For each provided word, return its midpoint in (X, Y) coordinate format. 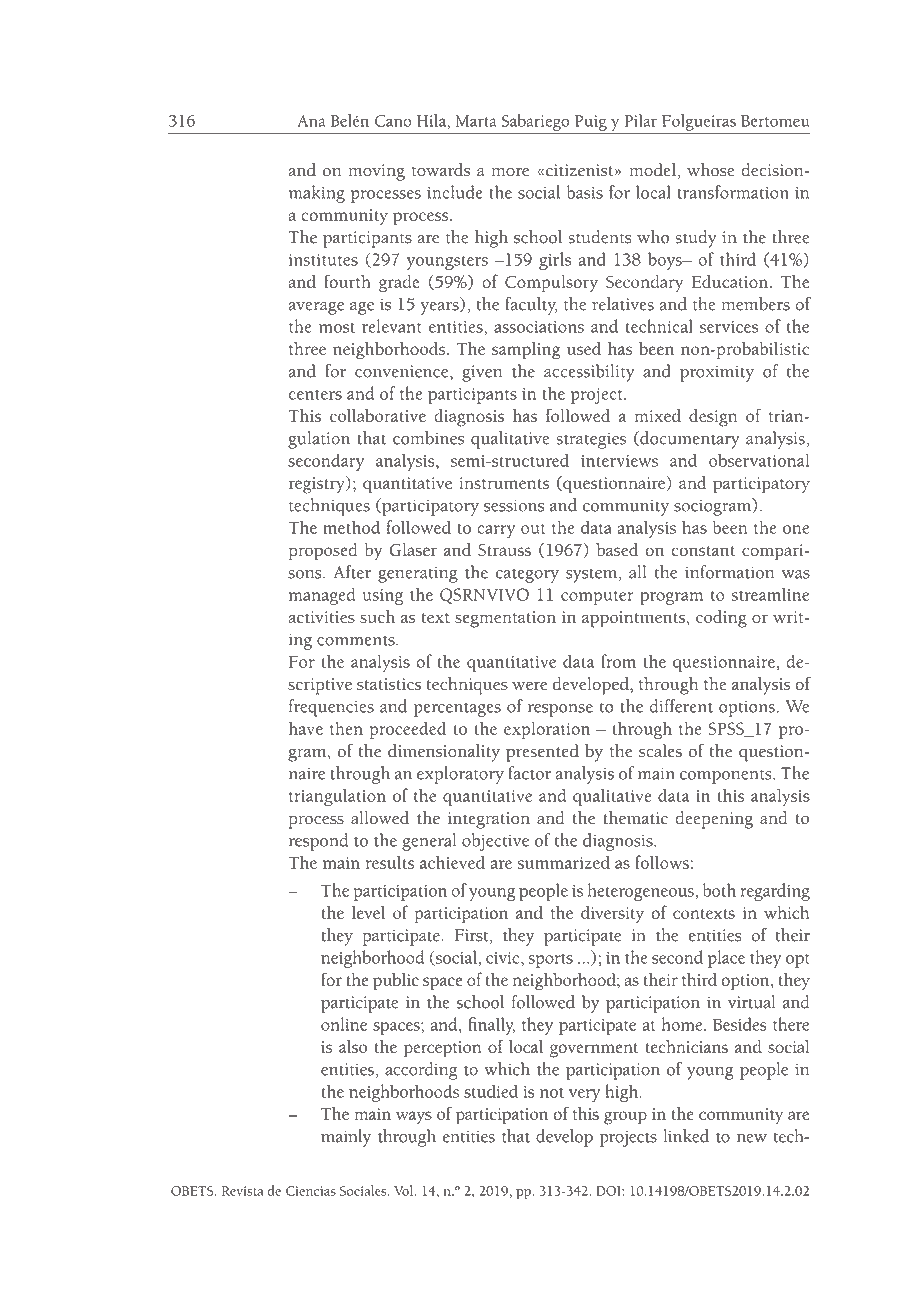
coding (721, 619)
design (713, 418)
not (552, 1093)
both (719, 890)
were (529, 685)
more (510, 172)
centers (315, 395)
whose (710, 170)
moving (376, 172)
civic (504, 958)
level (368, 912)
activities (321, 617)
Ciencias (311, 1191)
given (482, 373)
